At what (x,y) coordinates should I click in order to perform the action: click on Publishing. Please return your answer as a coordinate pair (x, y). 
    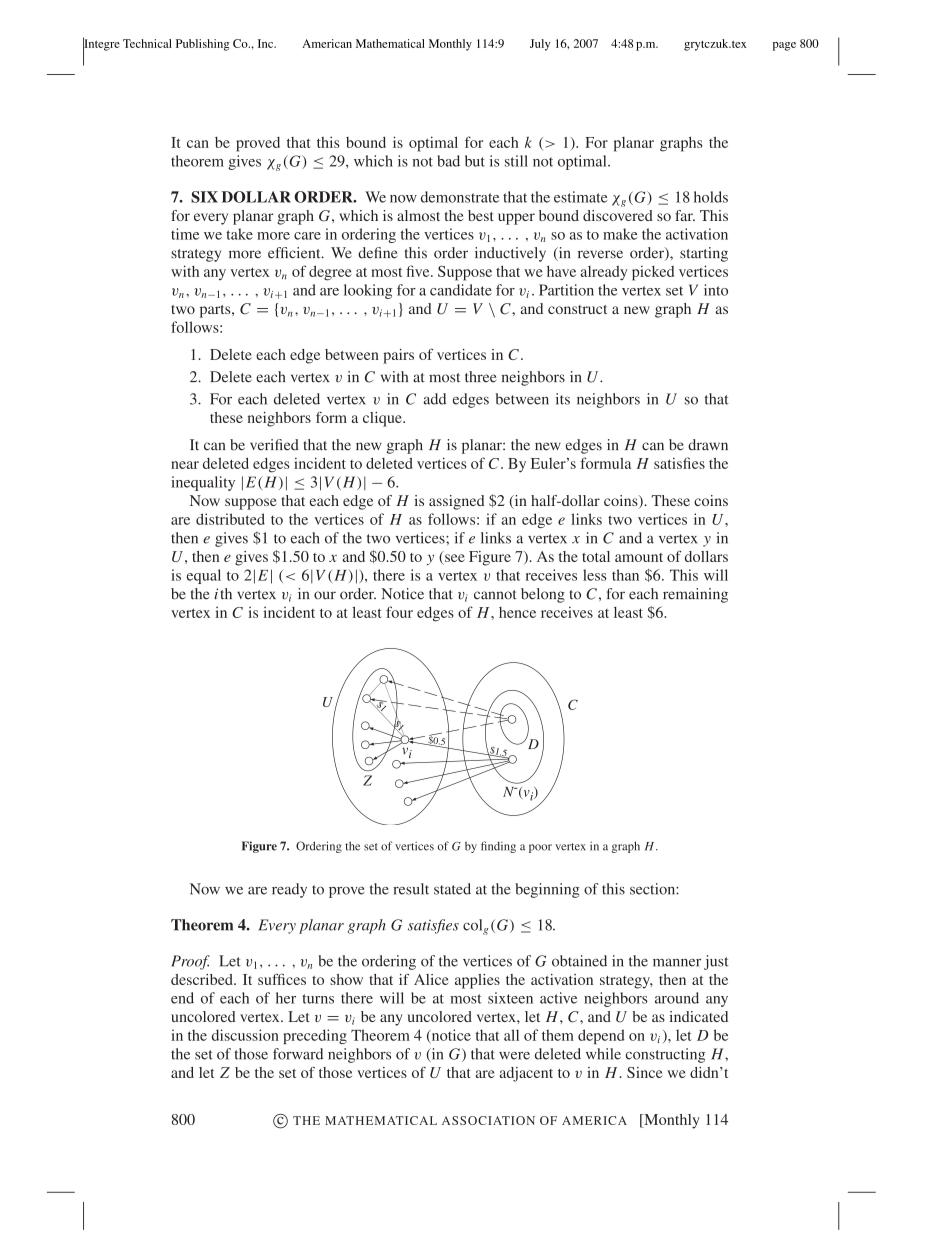
    Looking at the image, I should click on (202, 45).
